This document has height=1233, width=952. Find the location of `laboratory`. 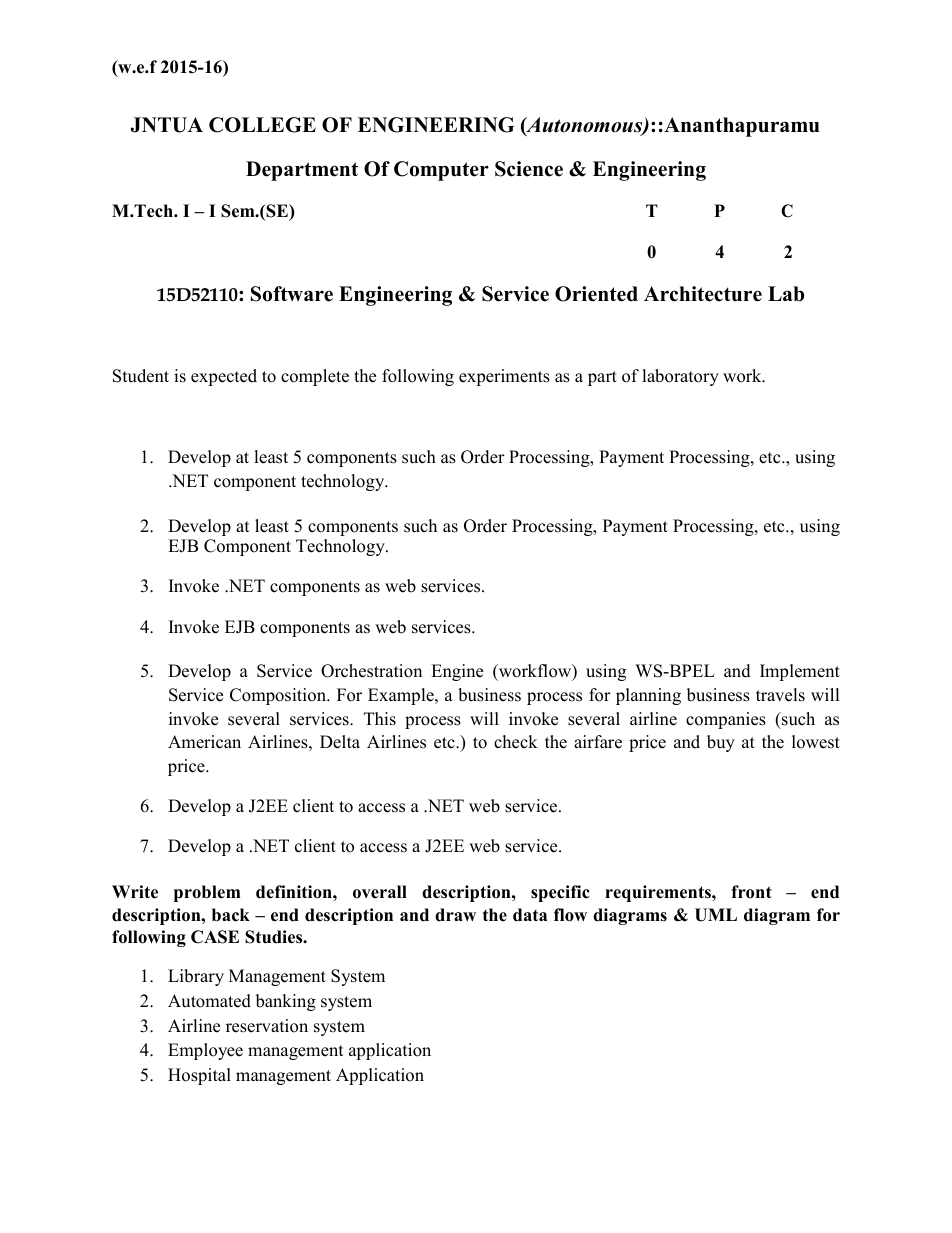

laboratory is located at coordinates (680, 377).
